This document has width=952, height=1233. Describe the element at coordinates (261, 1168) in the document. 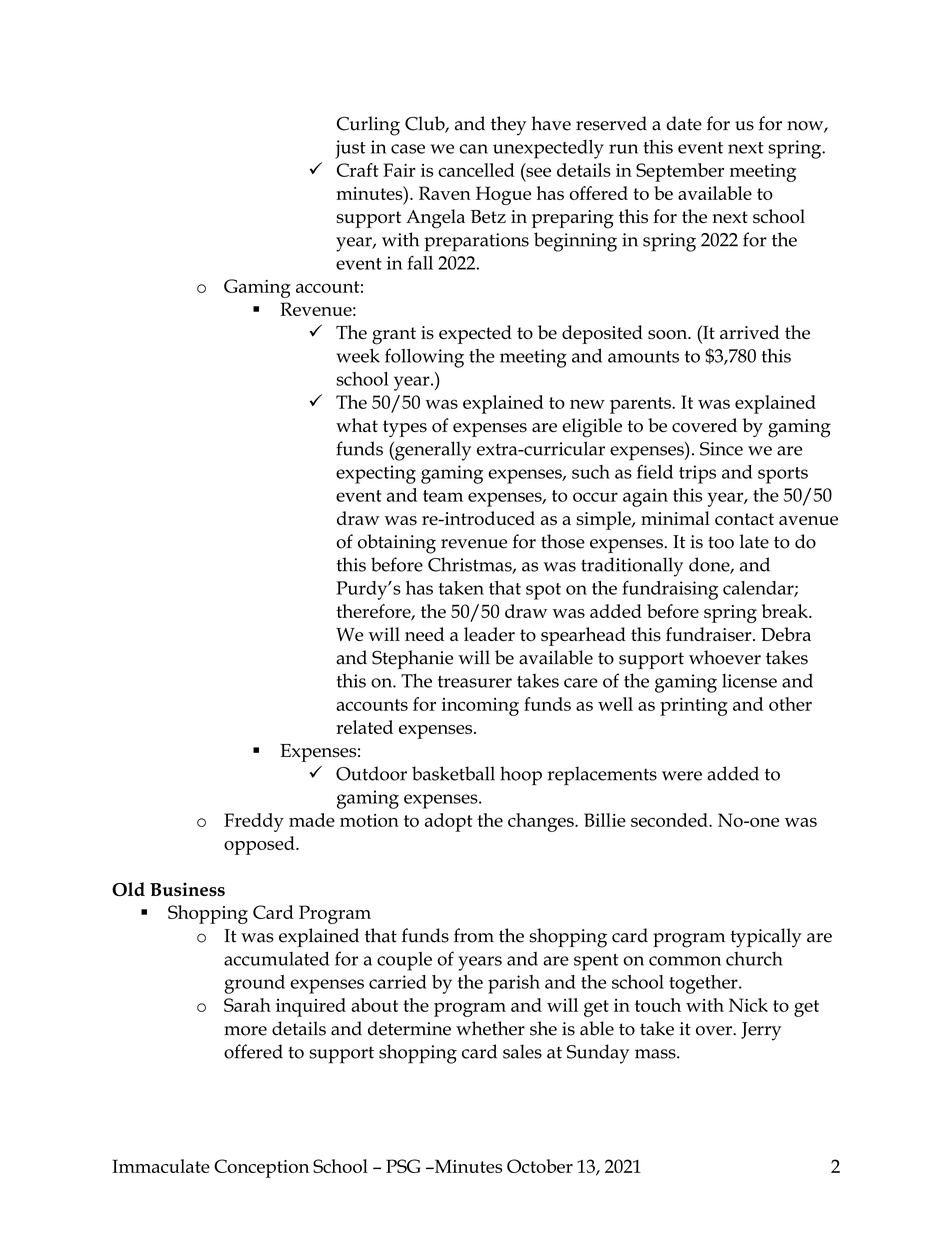

I see `Conception` at that location.
